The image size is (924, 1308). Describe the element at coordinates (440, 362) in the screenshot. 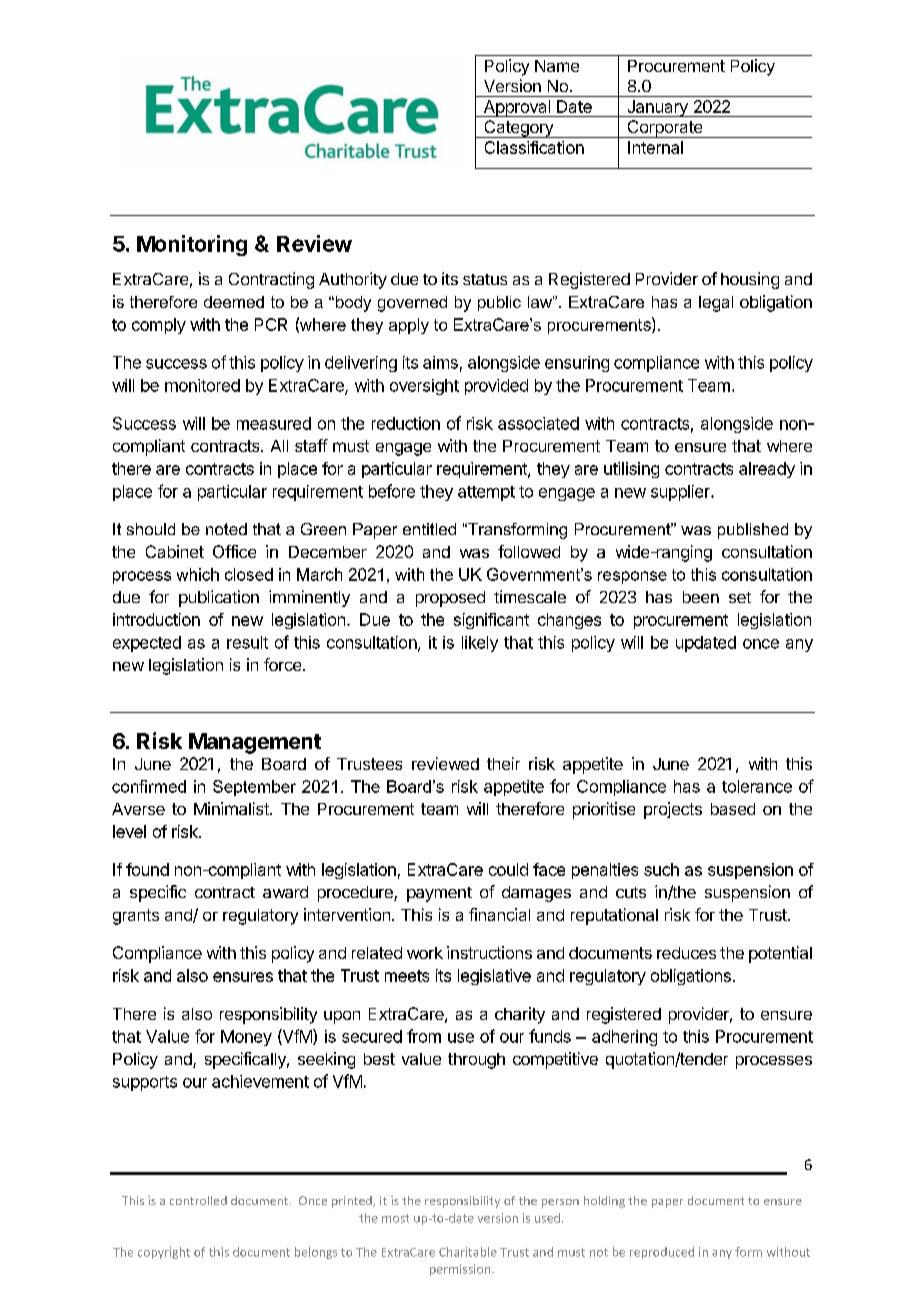

I see `aims` at that location.
